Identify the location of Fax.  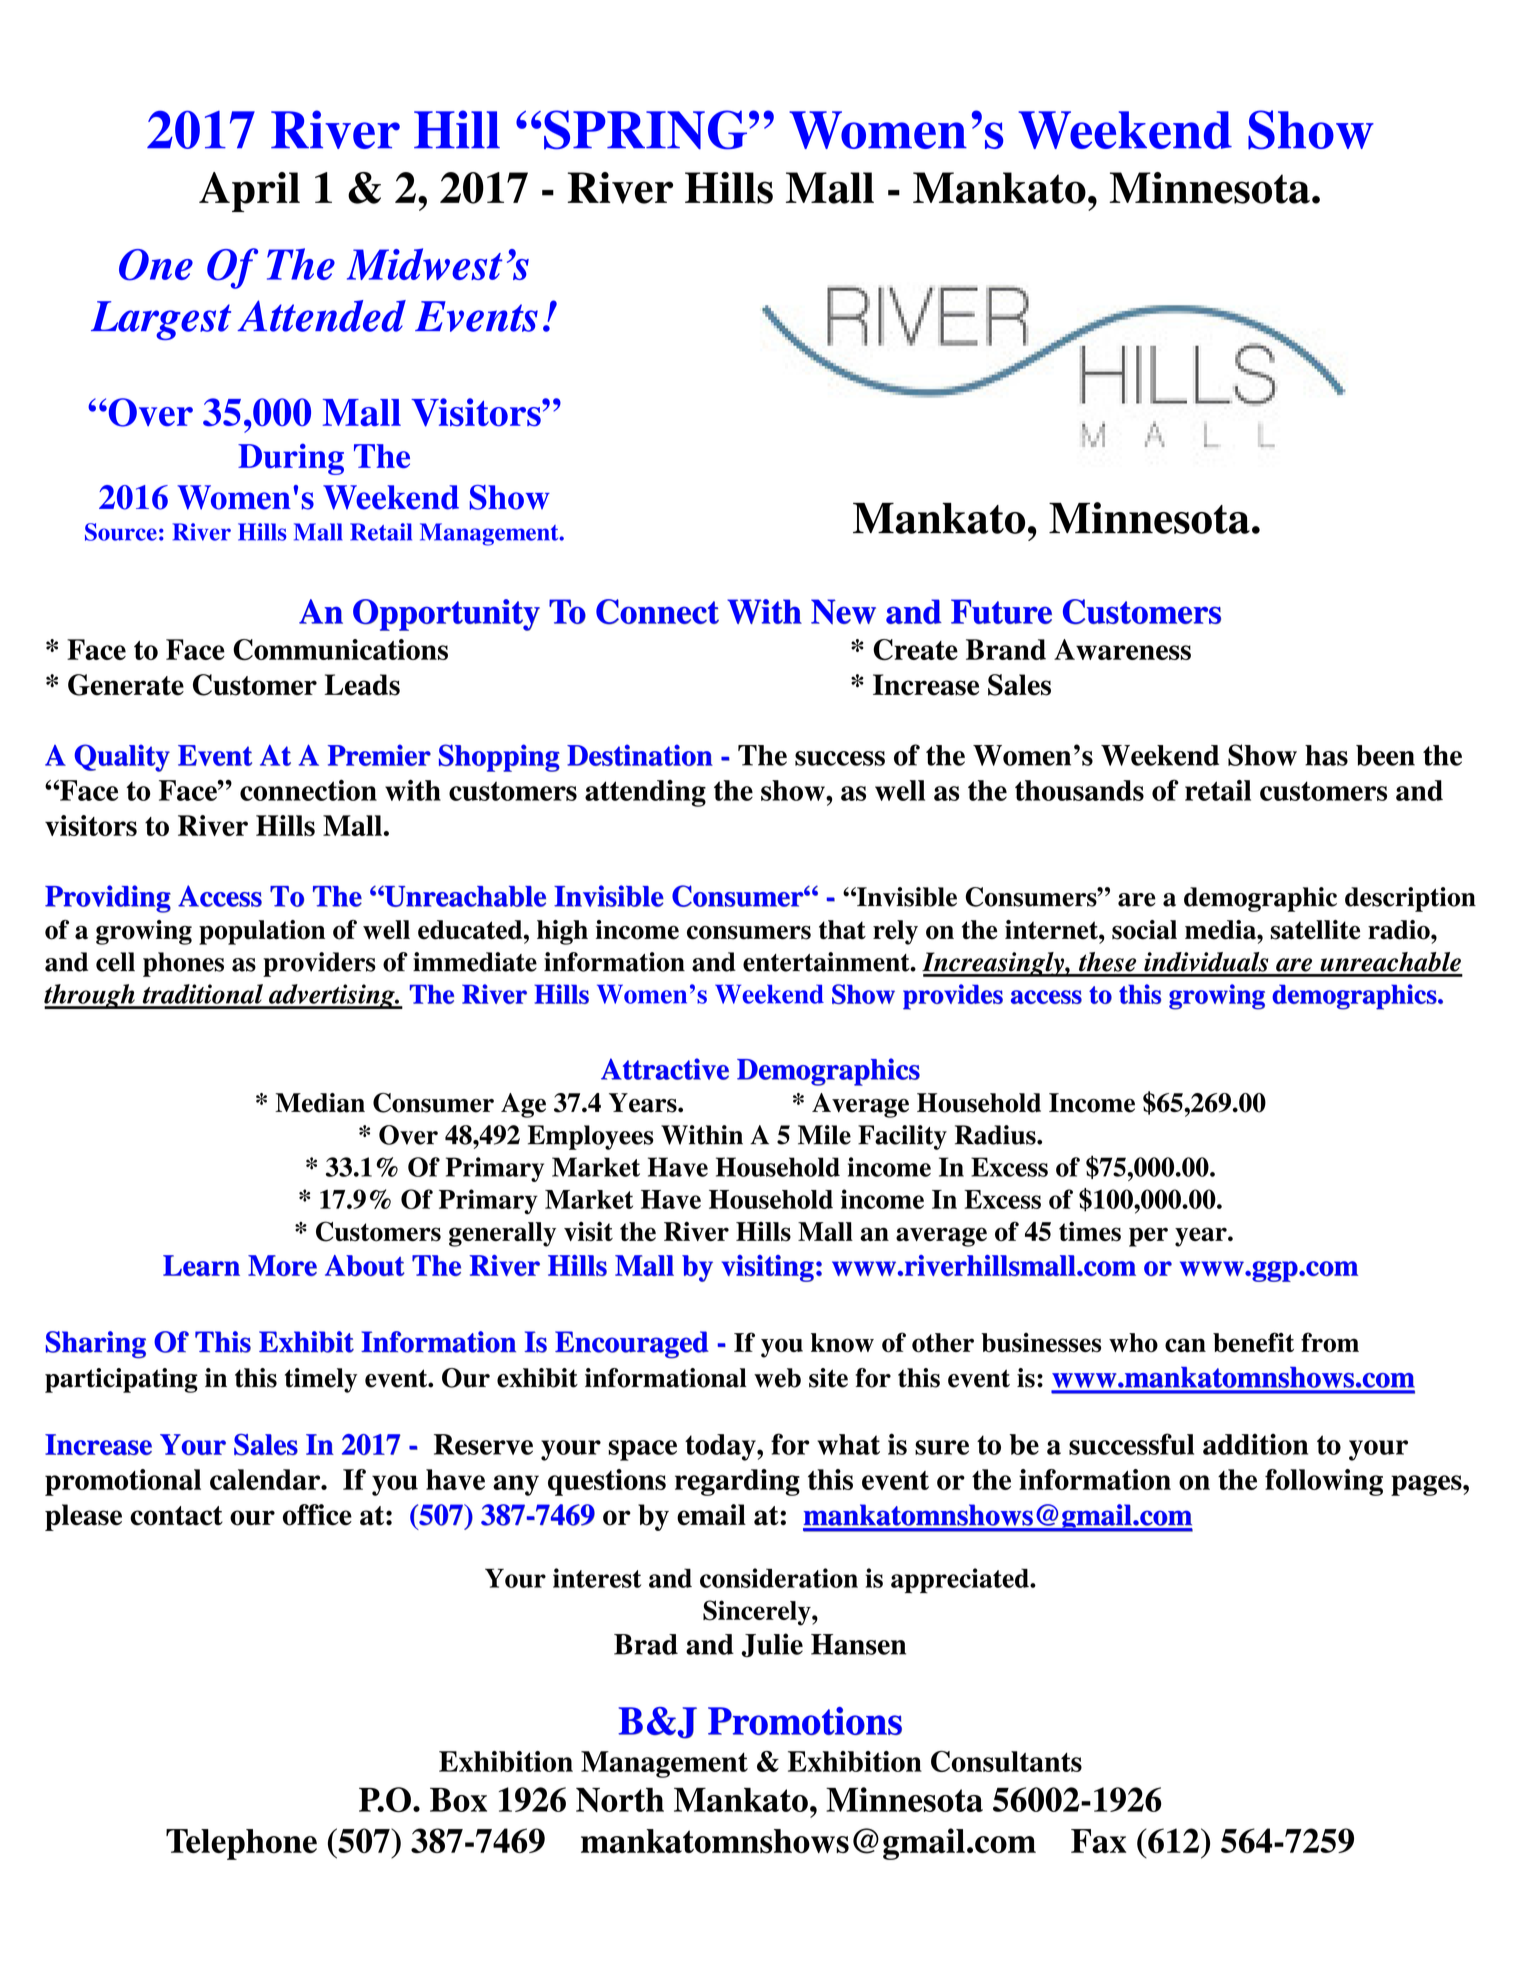
(1099, 1841).
